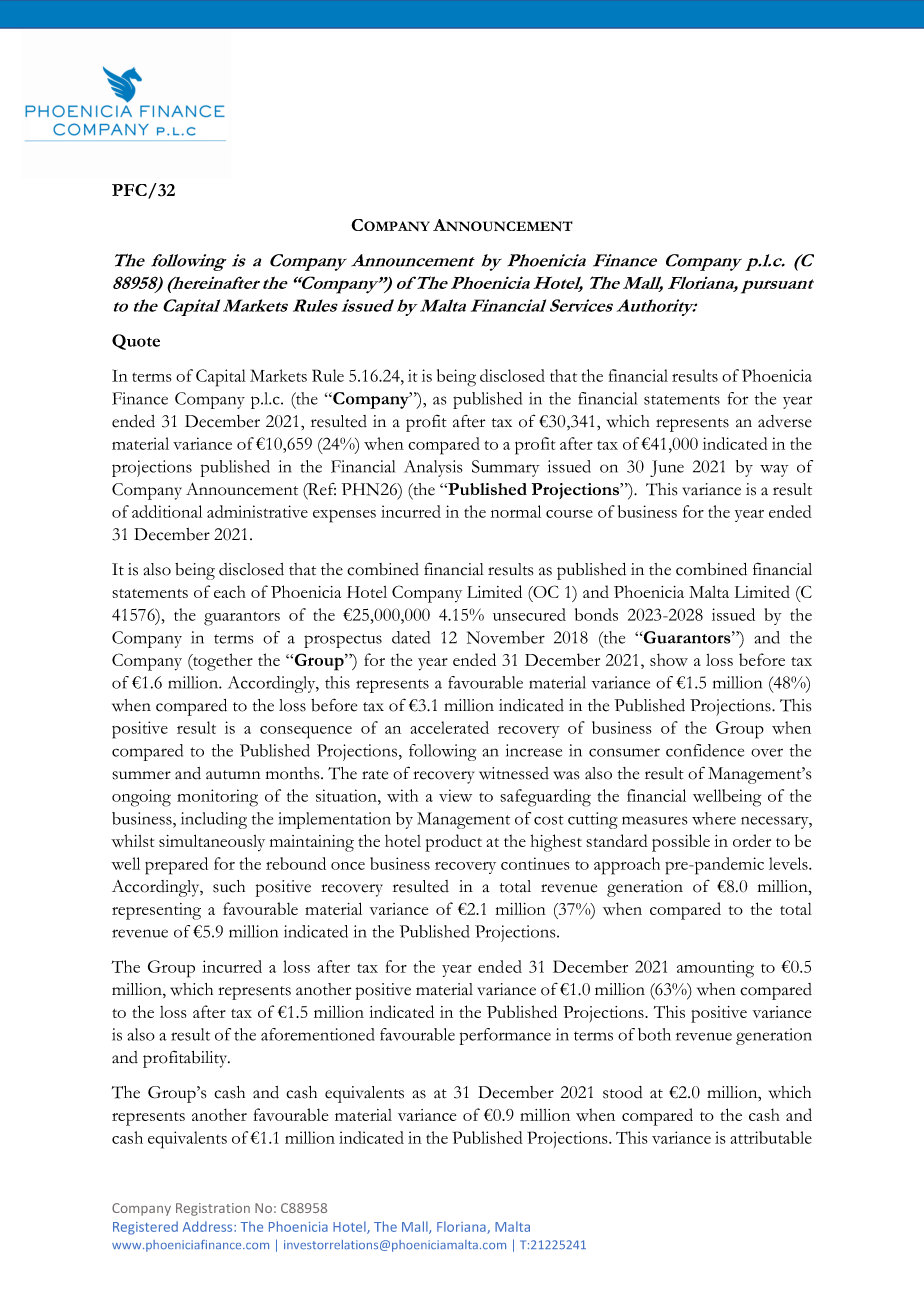 Image resolution: width=924 pixels, height=1308 pixels. I want to click on view, so click(455, 795).
